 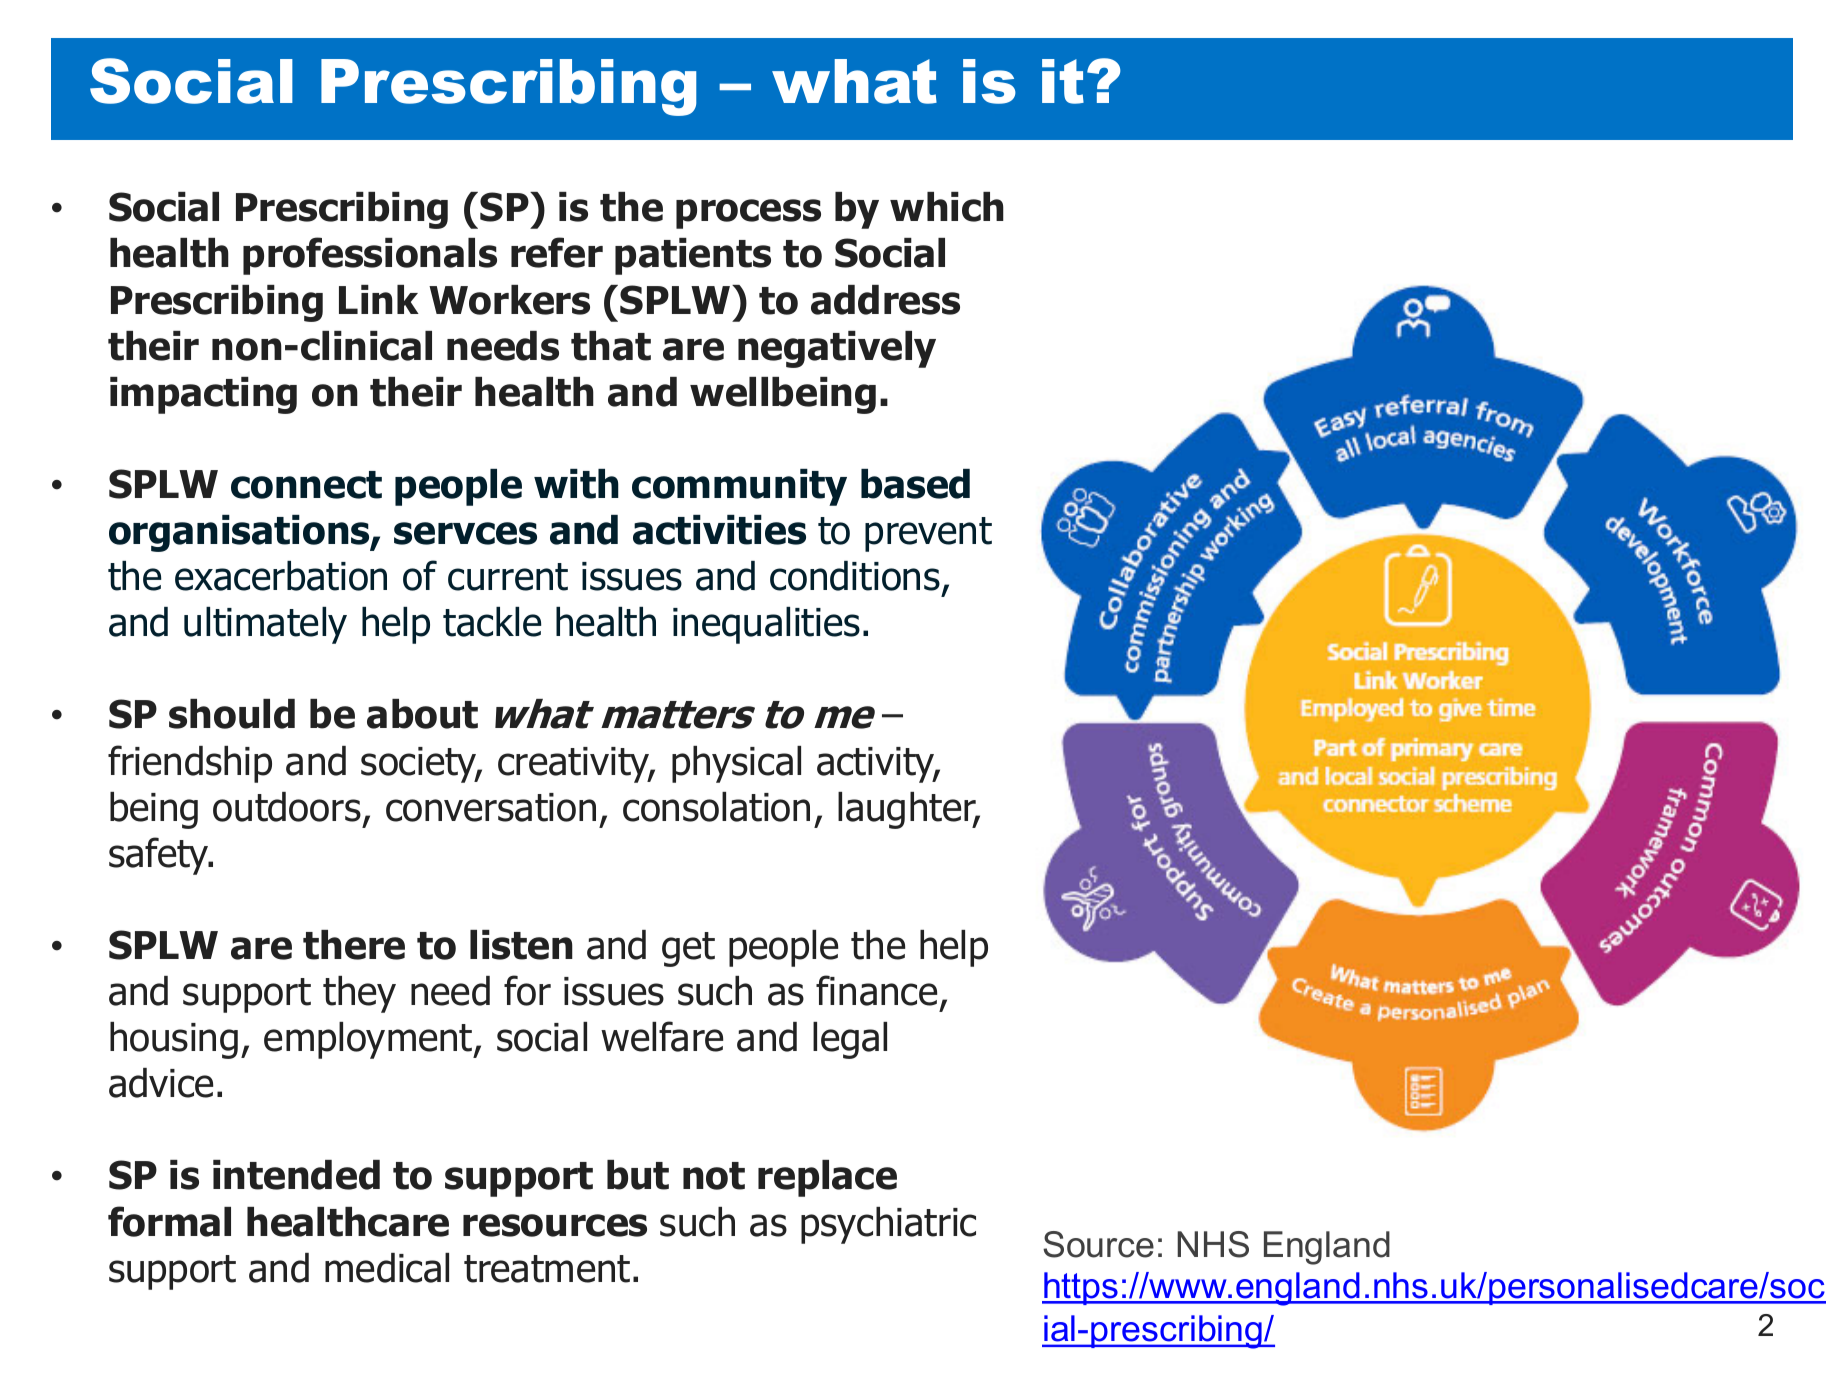 What do you see at coordinates (281, 576) in the screenshot?
I see `exacerbation` at bounding box center [281, 576].
